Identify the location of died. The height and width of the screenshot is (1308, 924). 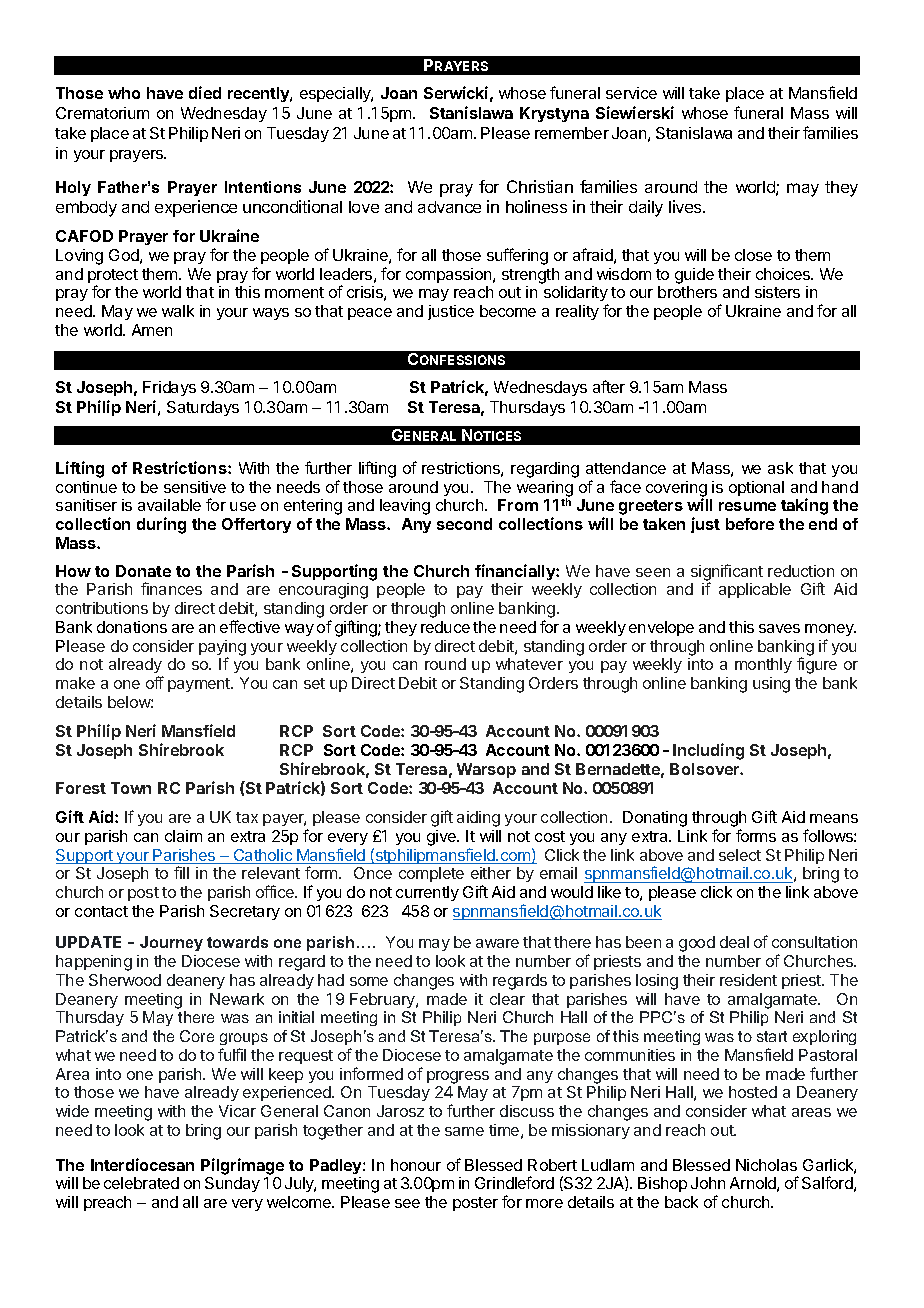
(205, 92).
